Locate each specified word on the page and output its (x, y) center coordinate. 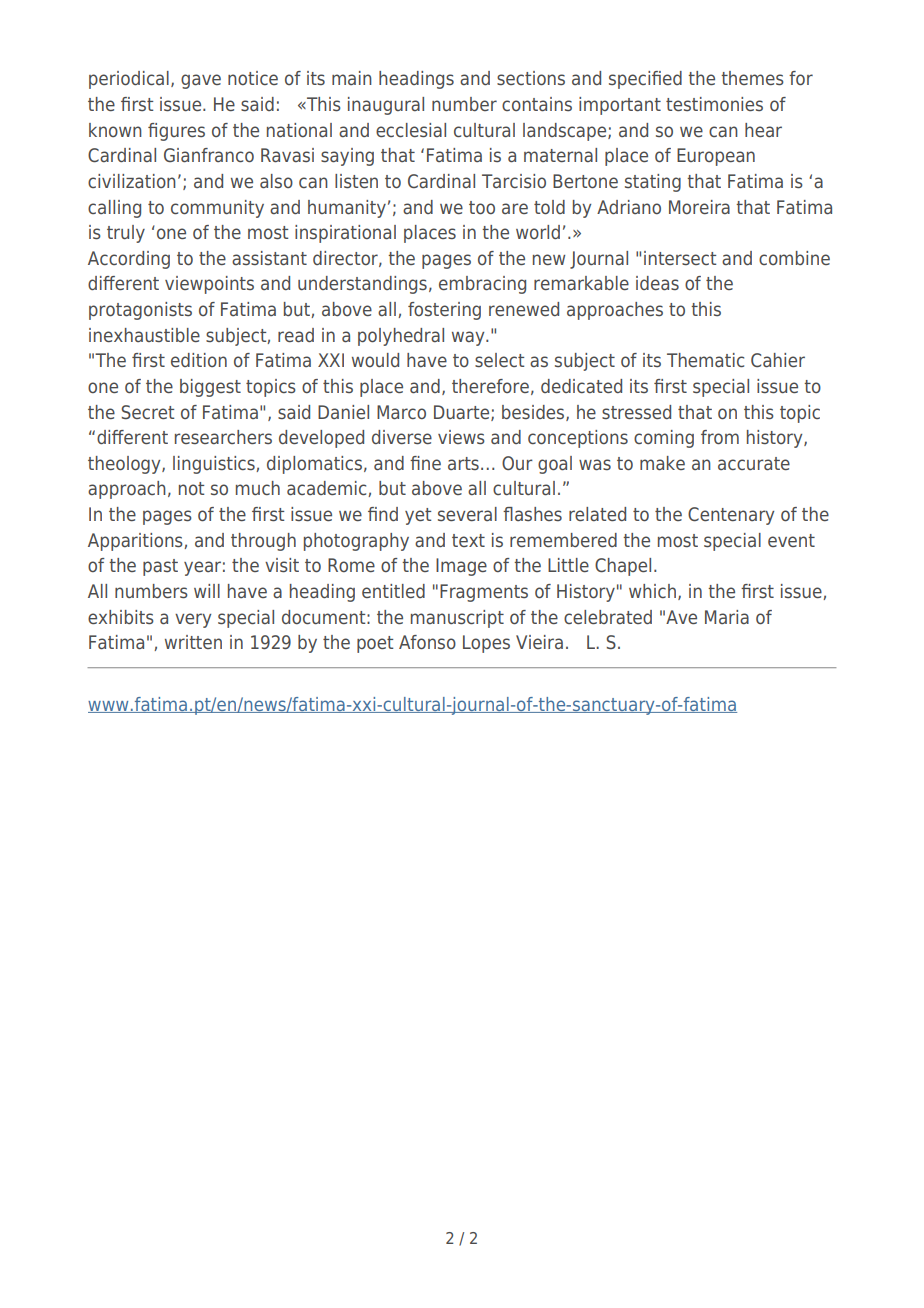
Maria (727, 617)
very (193, 620)
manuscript (457, 619)
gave (201, 81)
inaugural (386, 106)
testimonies (714, 104)
